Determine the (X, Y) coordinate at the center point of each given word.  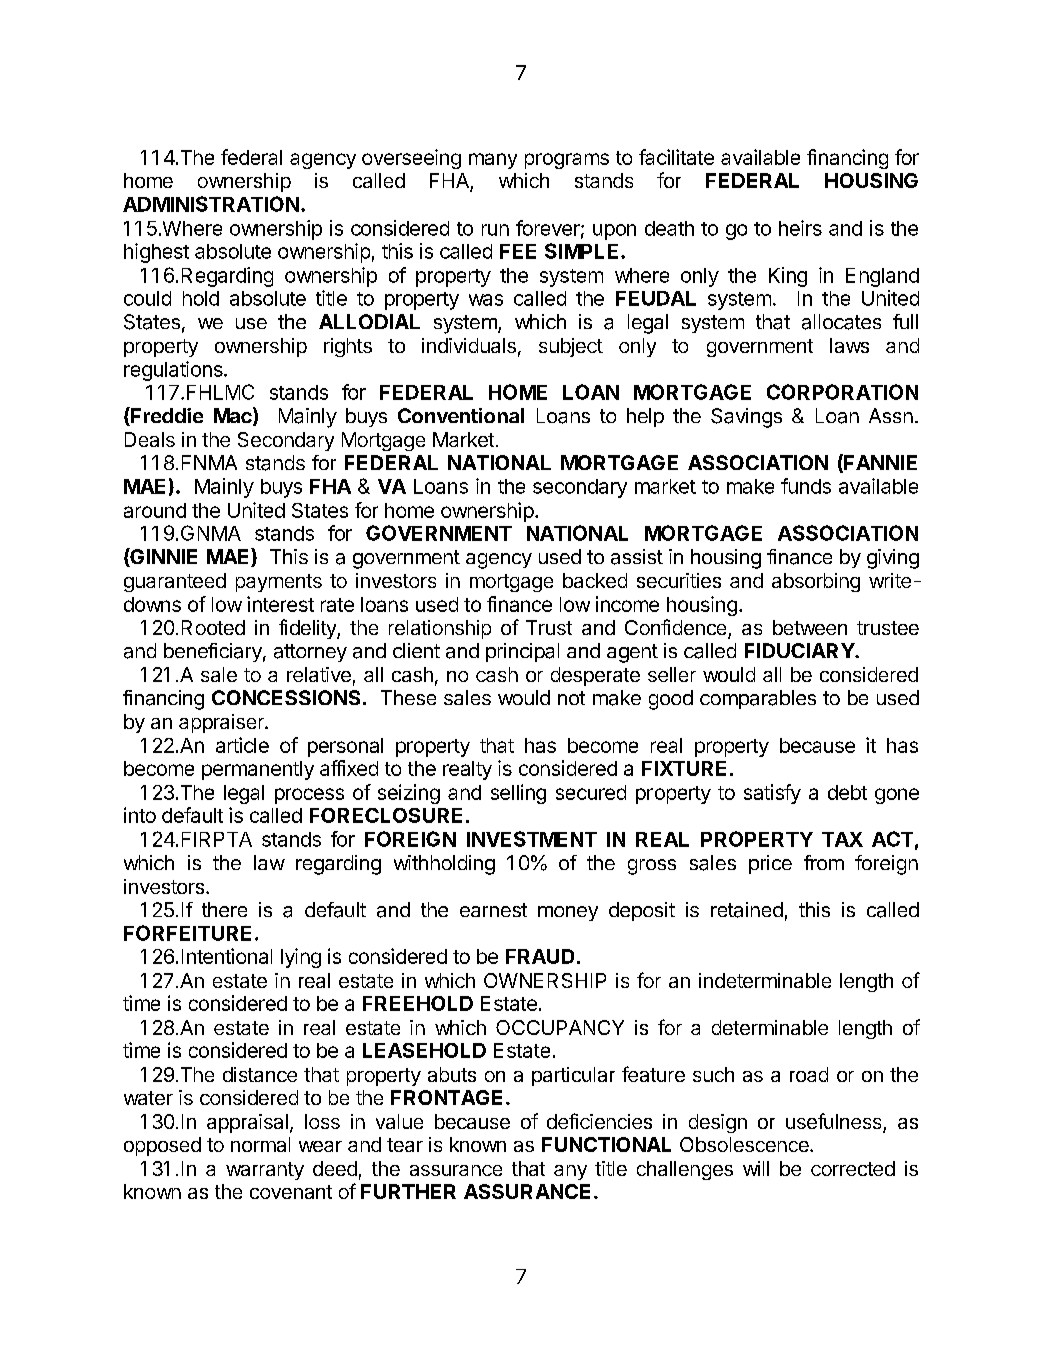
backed (595, 580)
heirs (800, 228)
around (155, 510)
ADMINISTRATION (211, 204)
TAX (842, 839)
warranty (265, 1171)
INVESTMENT (532, 839)
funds (806, 486)
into (140, 815)
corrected (853, 1168)
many (493, 161)
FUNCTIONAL (606, 1144)
